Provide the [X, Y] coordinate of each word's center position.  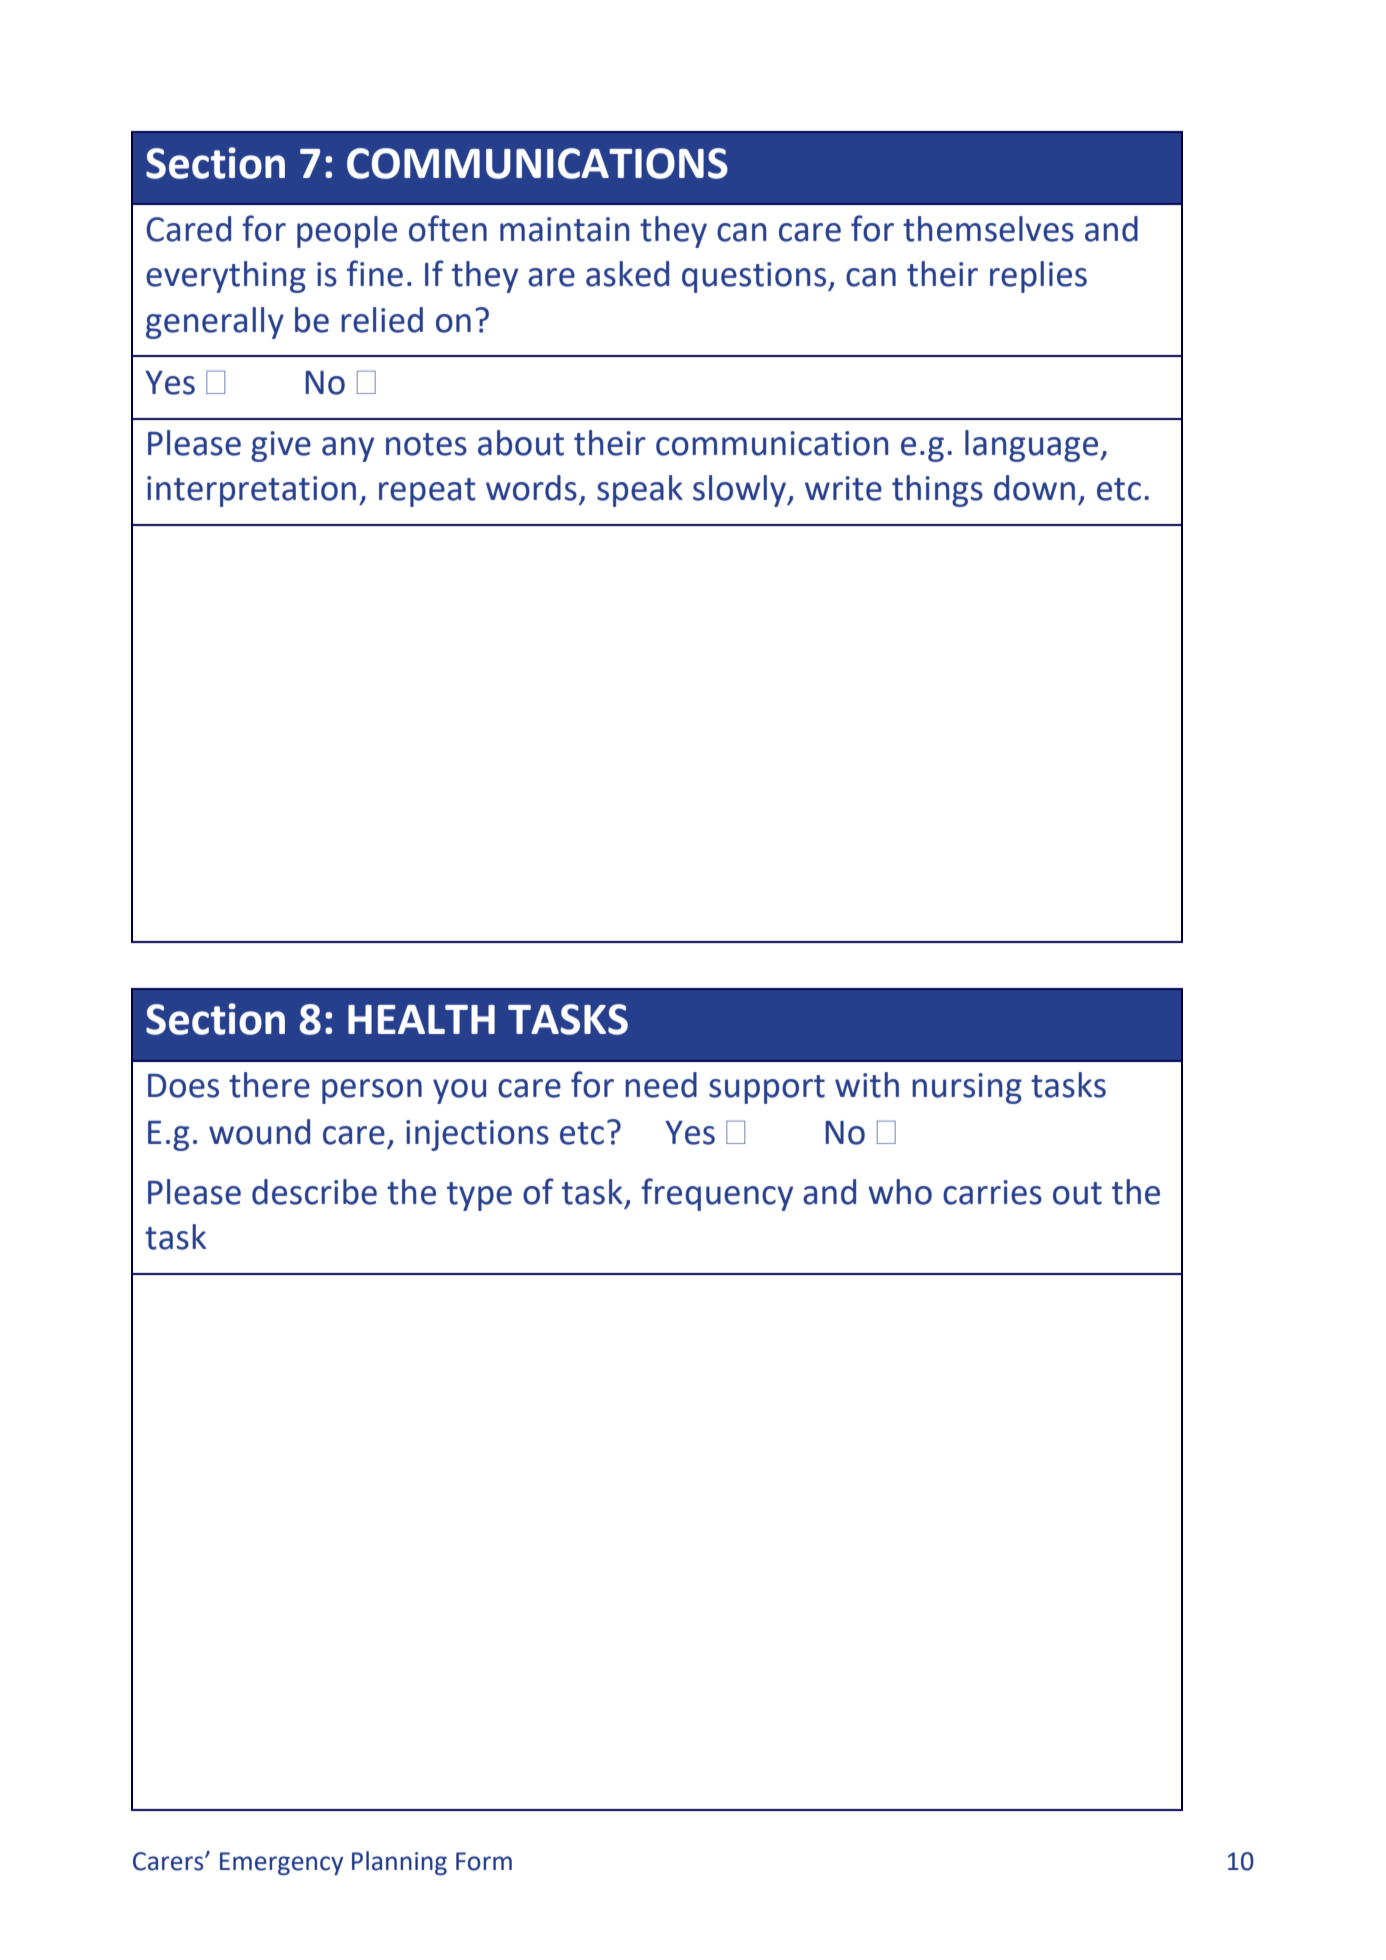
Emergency [281, 1863]
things [937, 491]
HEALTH [421, 1019]
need [661, 1085]
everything [226, 277]
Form [484, 1861]
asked [627, 274]
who [900, 1192]
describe [314, 1192]
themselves [988, 229]
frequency [717, 1194]
